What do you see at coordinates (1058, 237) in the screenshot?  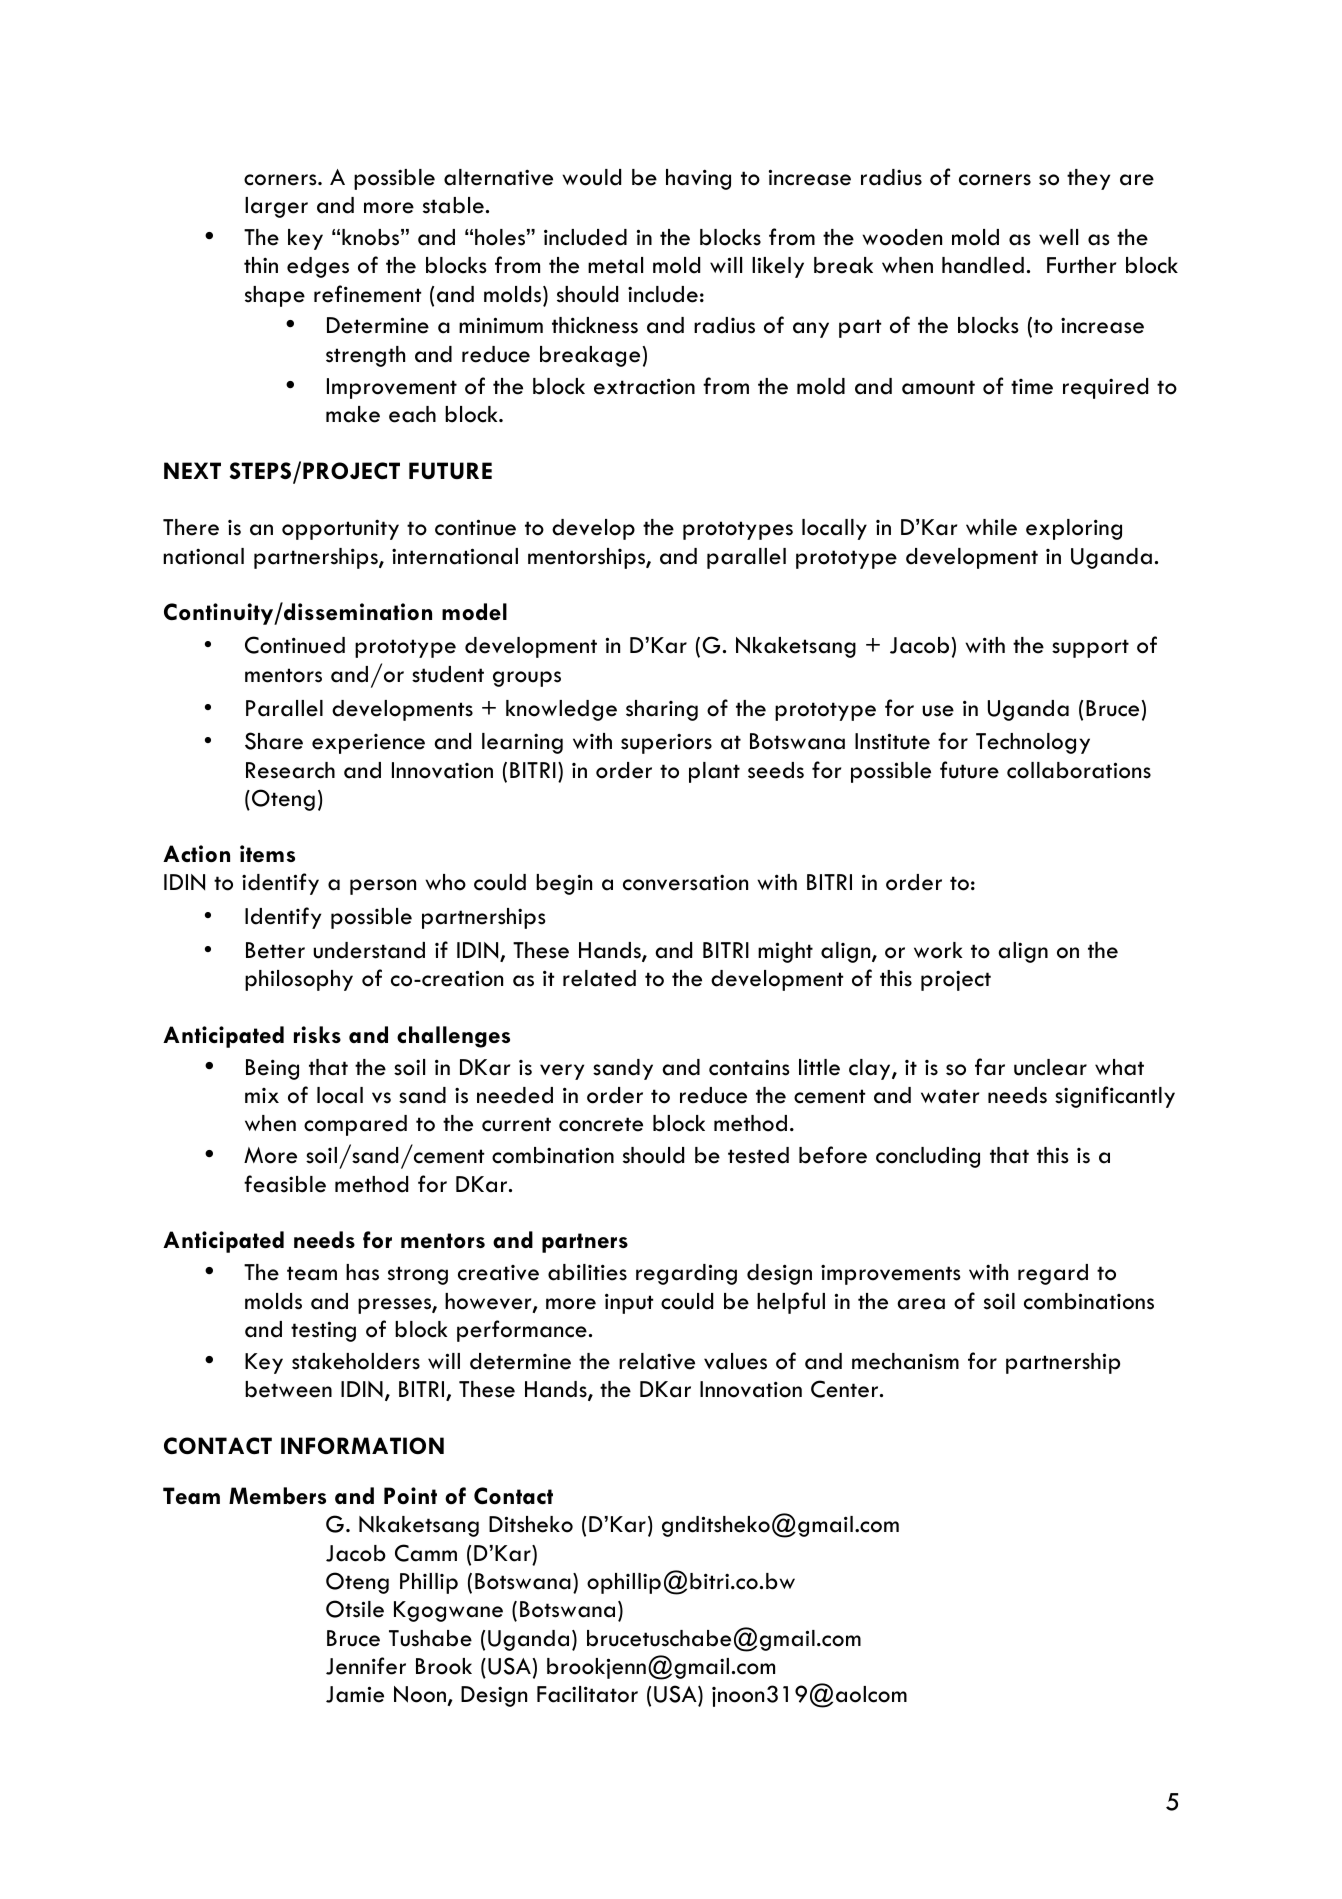 I see `well` at bounding box center [1058, 237].
